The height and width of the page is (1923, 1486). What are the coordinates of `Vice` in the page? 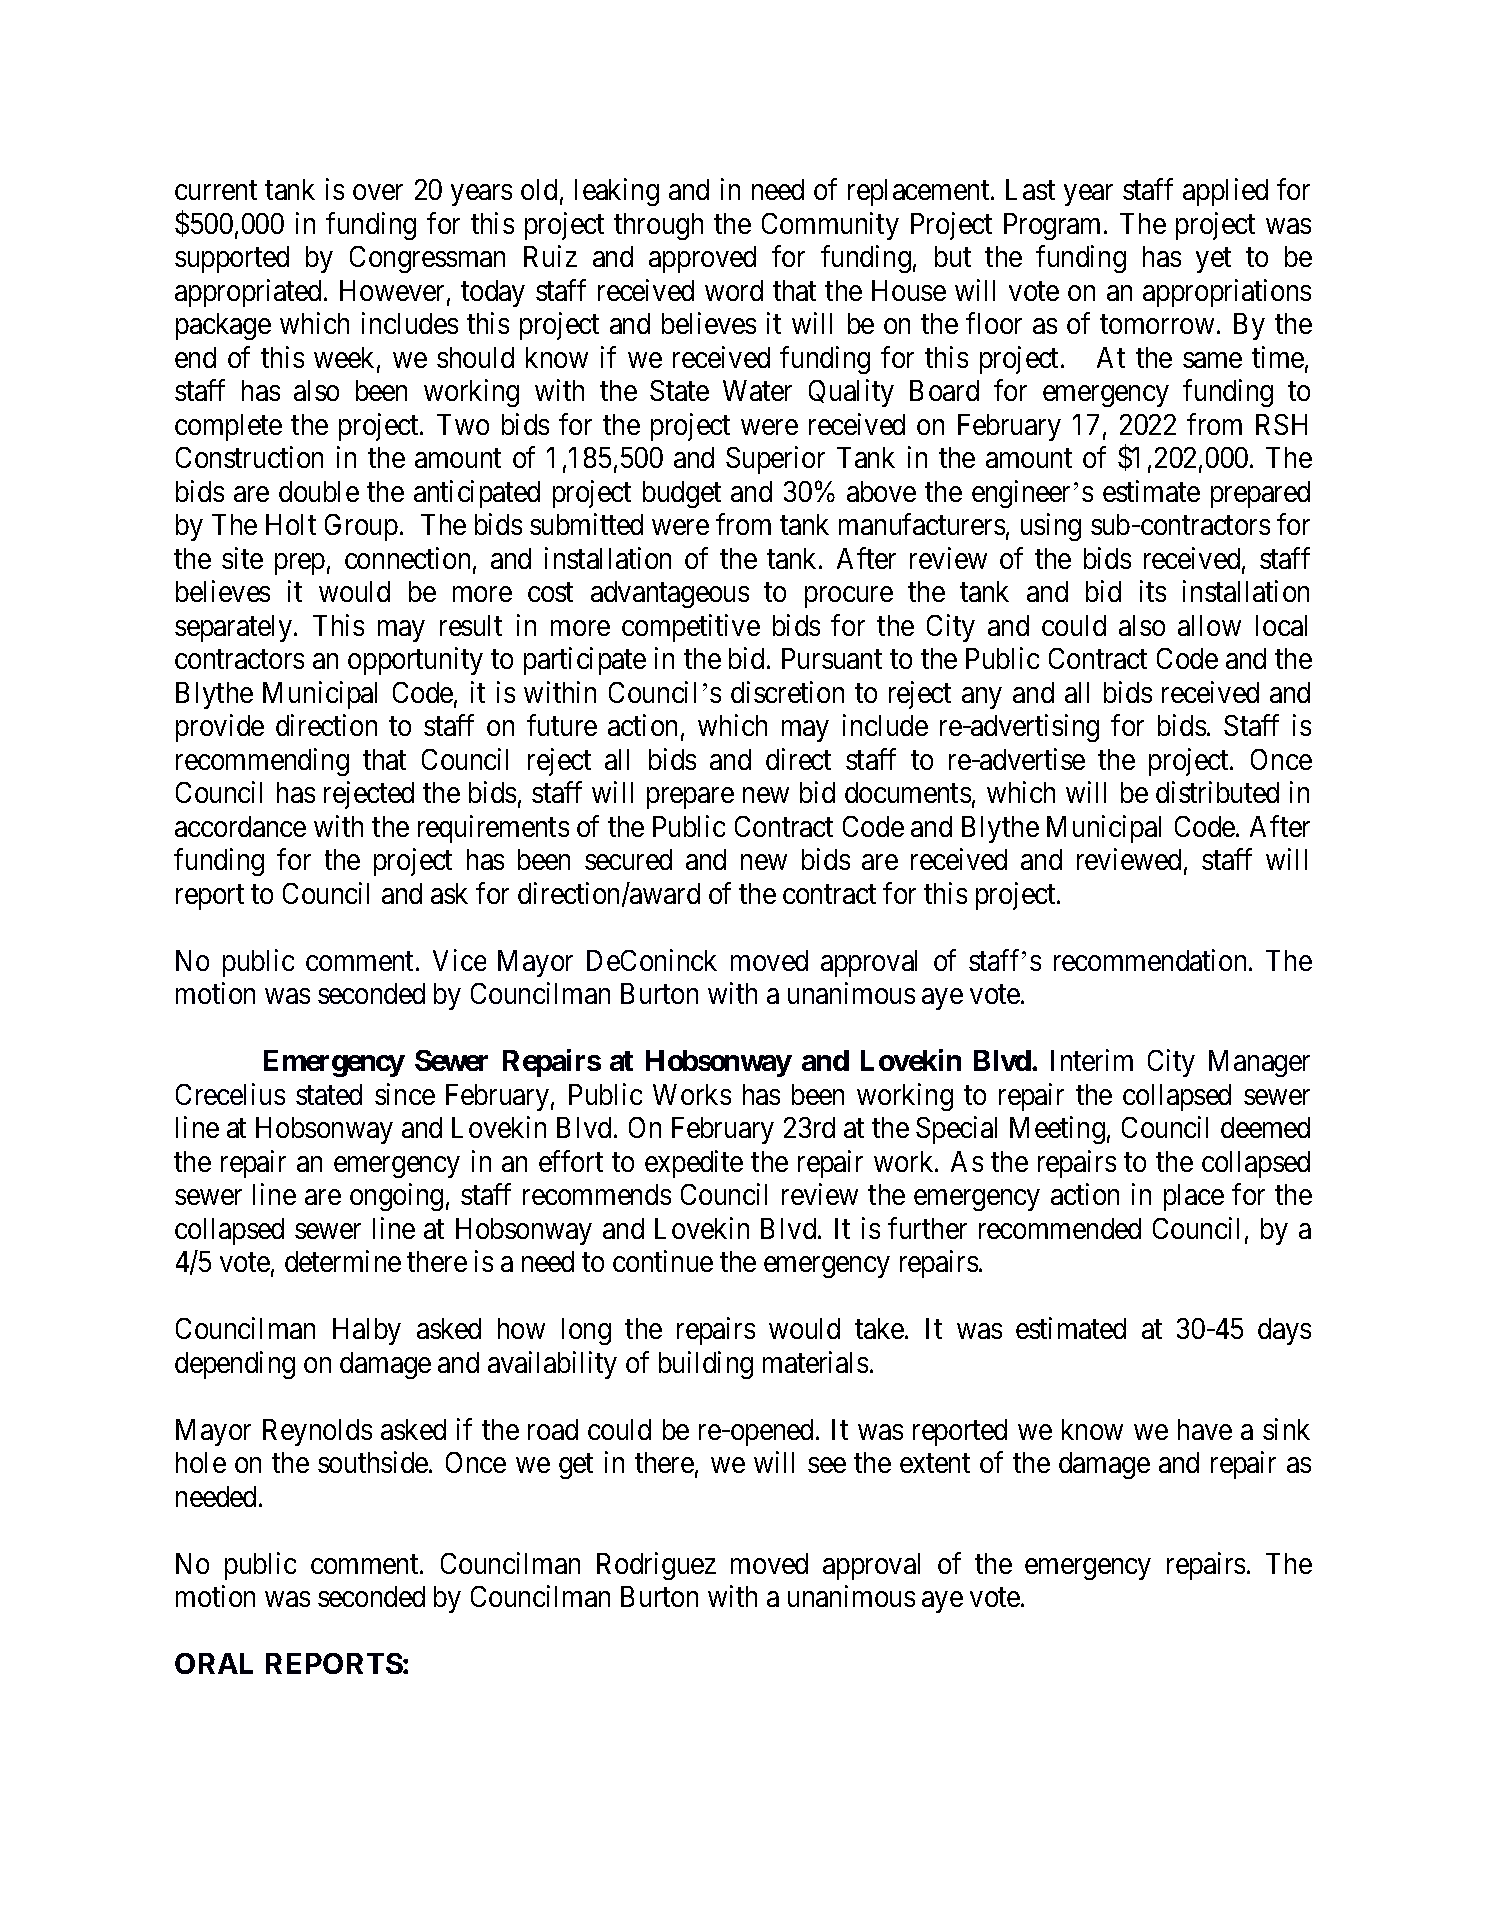 It's located at (459, 960).
